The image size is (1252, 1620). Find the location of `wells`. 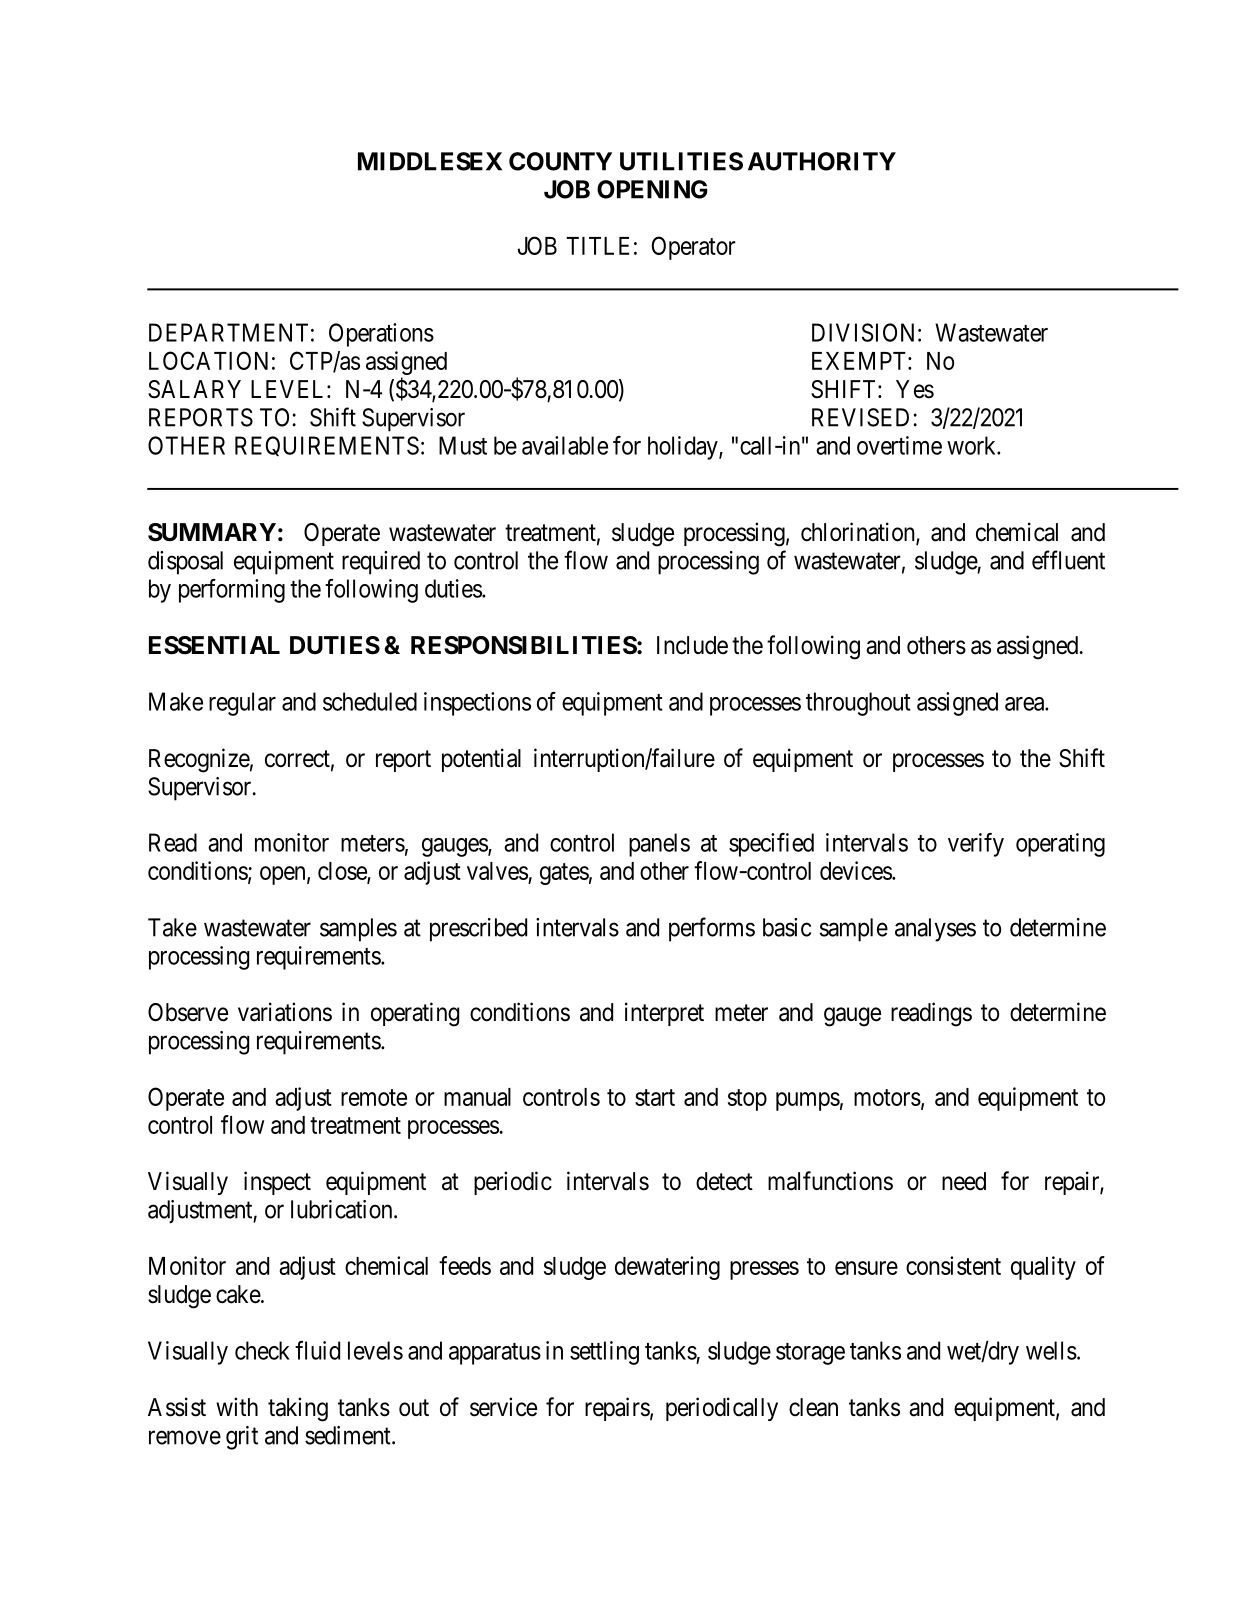

wells is located at coordinates (1051, 1350).
